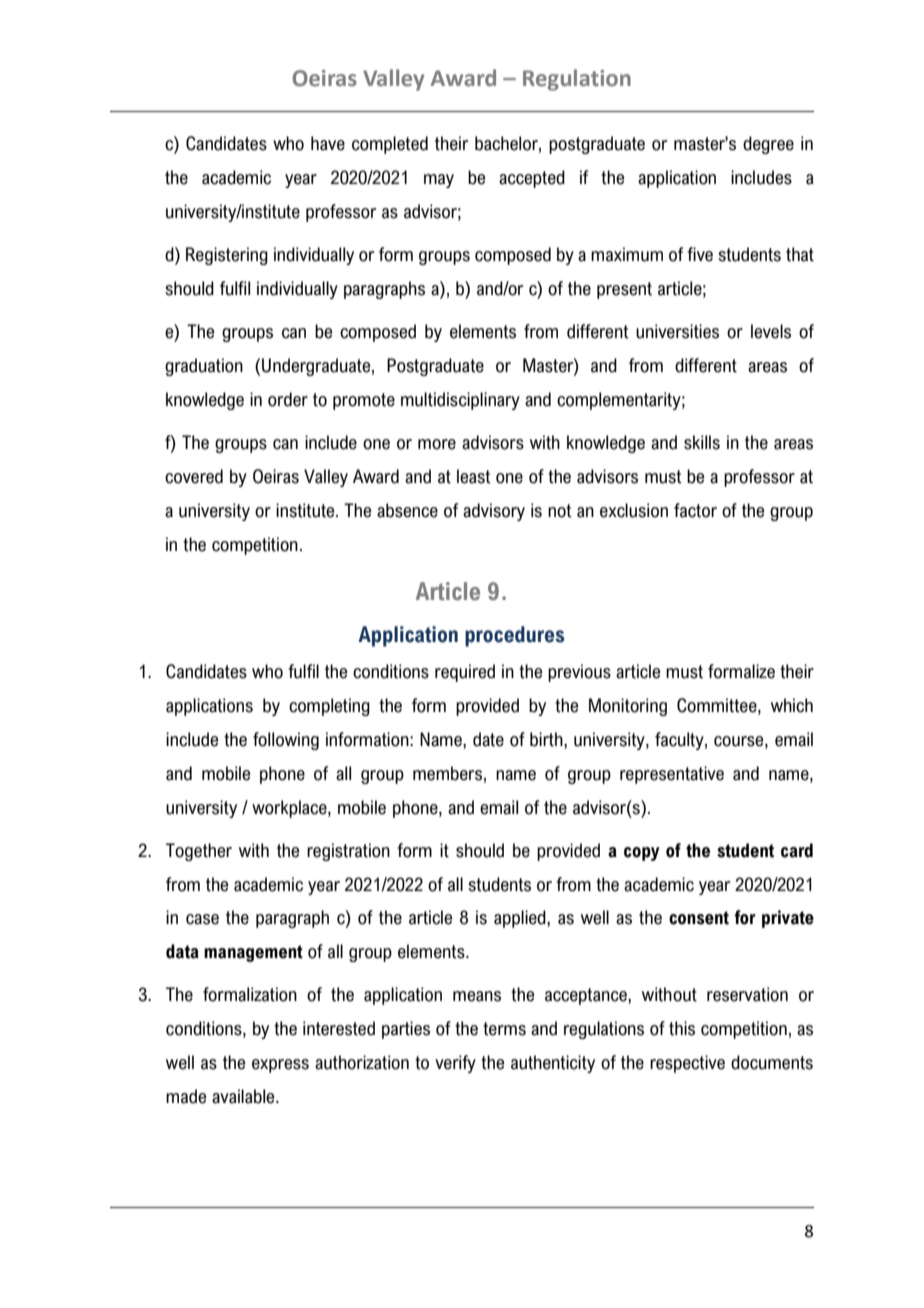  Describe the element at coordinates (460, 401) in the screenshot. I see `multidisciplinary` at that location.
